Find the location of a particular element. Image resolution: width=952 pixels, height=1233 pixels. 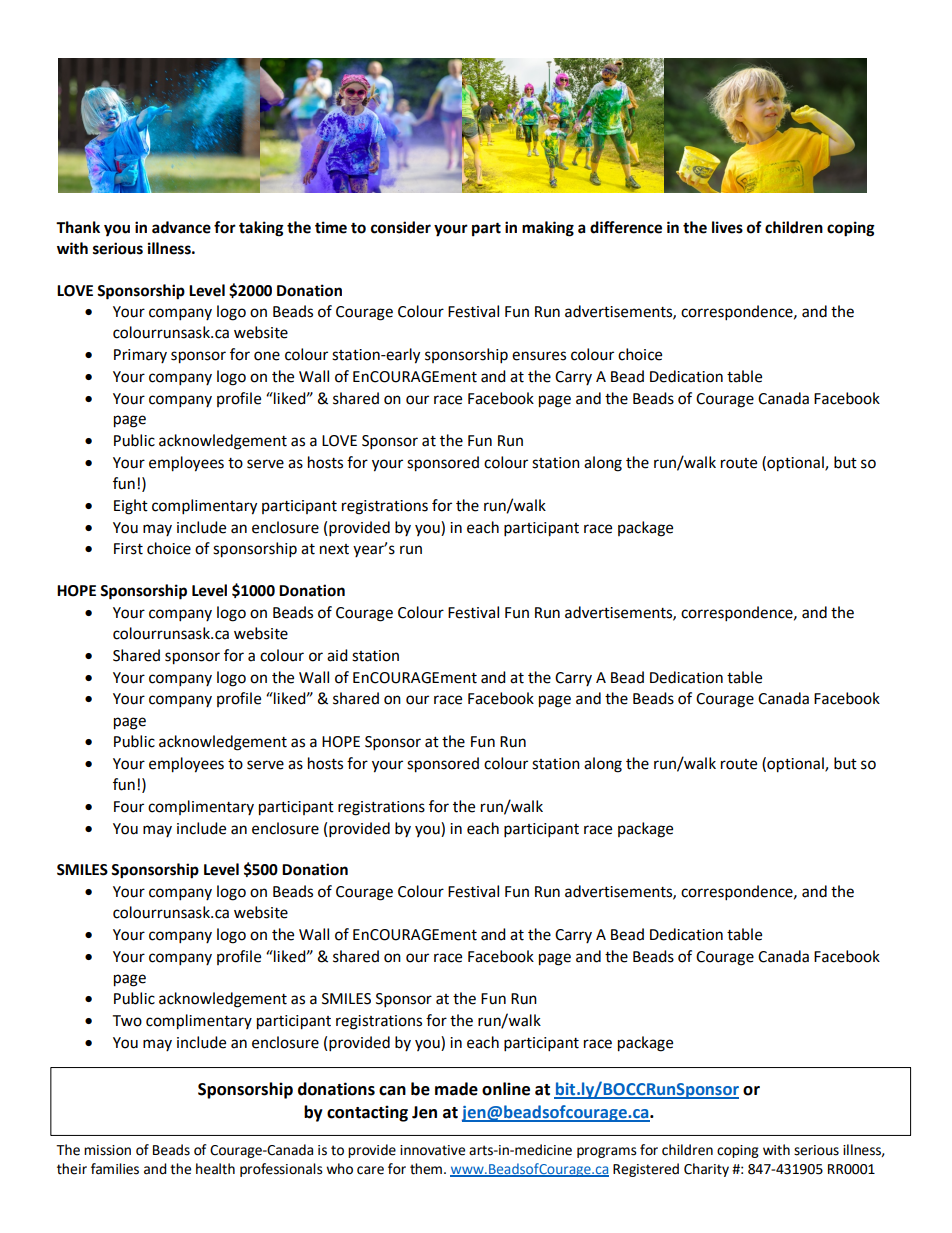

consider is located at coordinates (401, 227).
